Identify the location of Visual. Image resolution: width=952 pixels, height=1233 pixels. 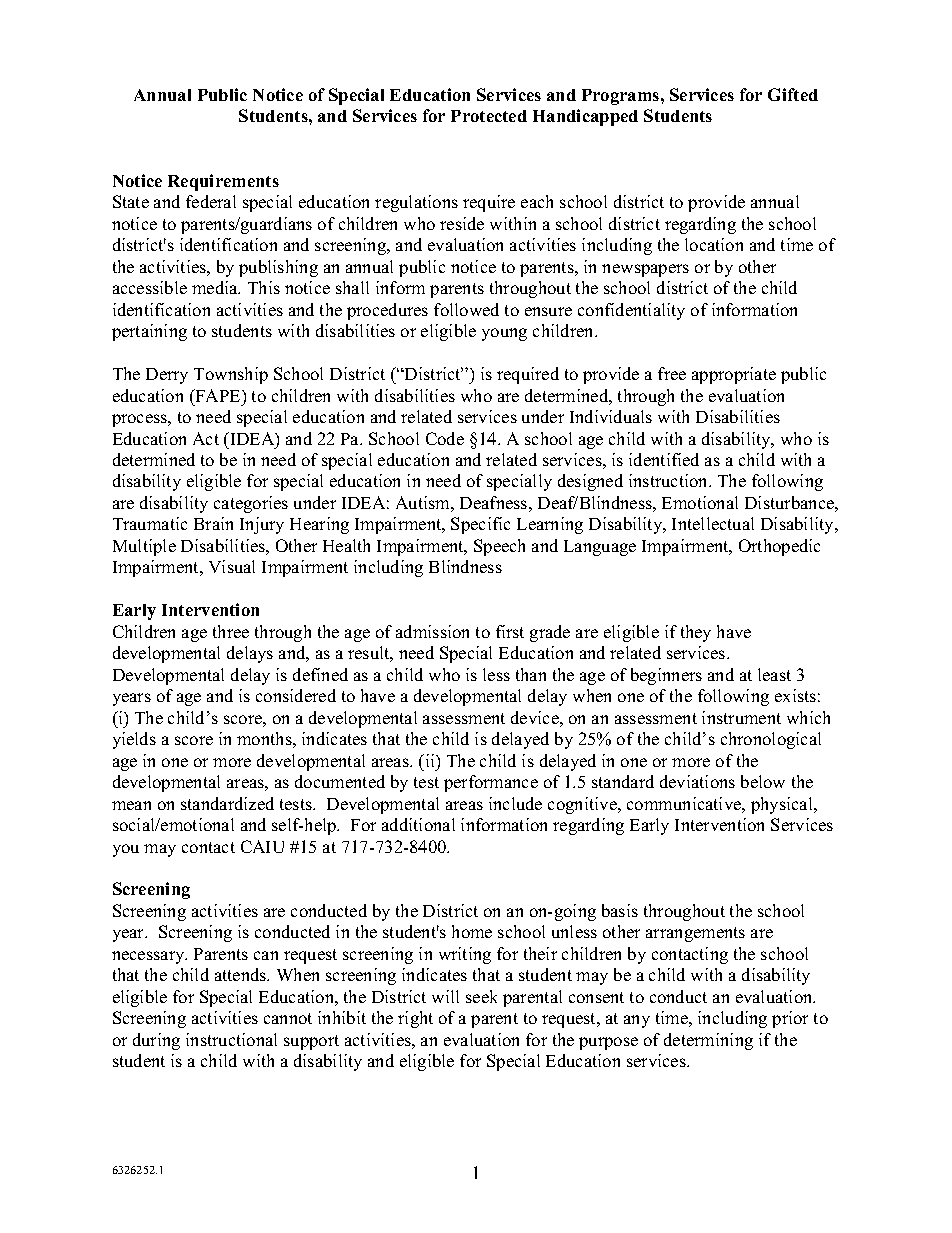
(232, 566).
